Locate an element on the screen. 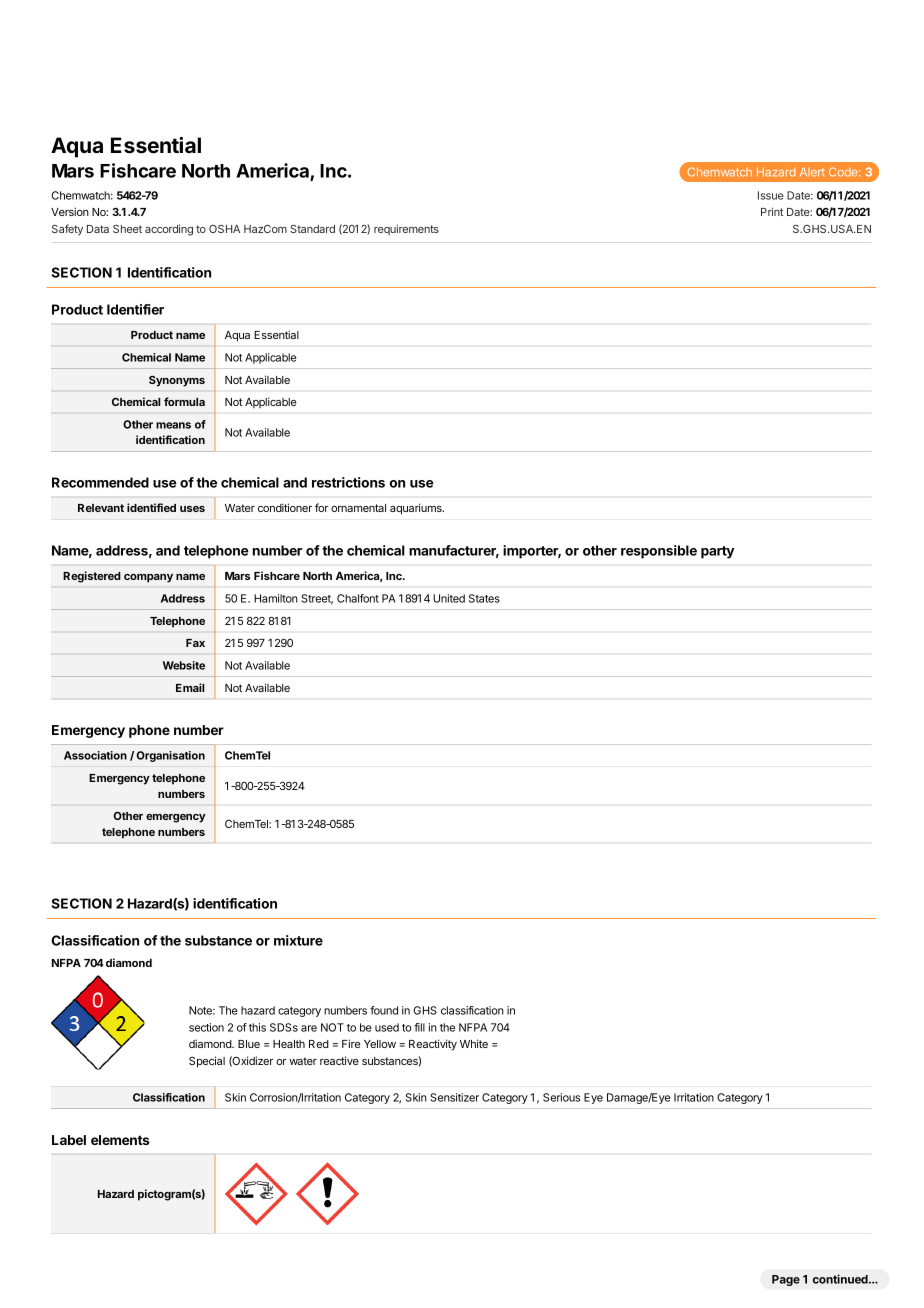 The image size is (924, 1308). company is located at coordinates (148, 578).
